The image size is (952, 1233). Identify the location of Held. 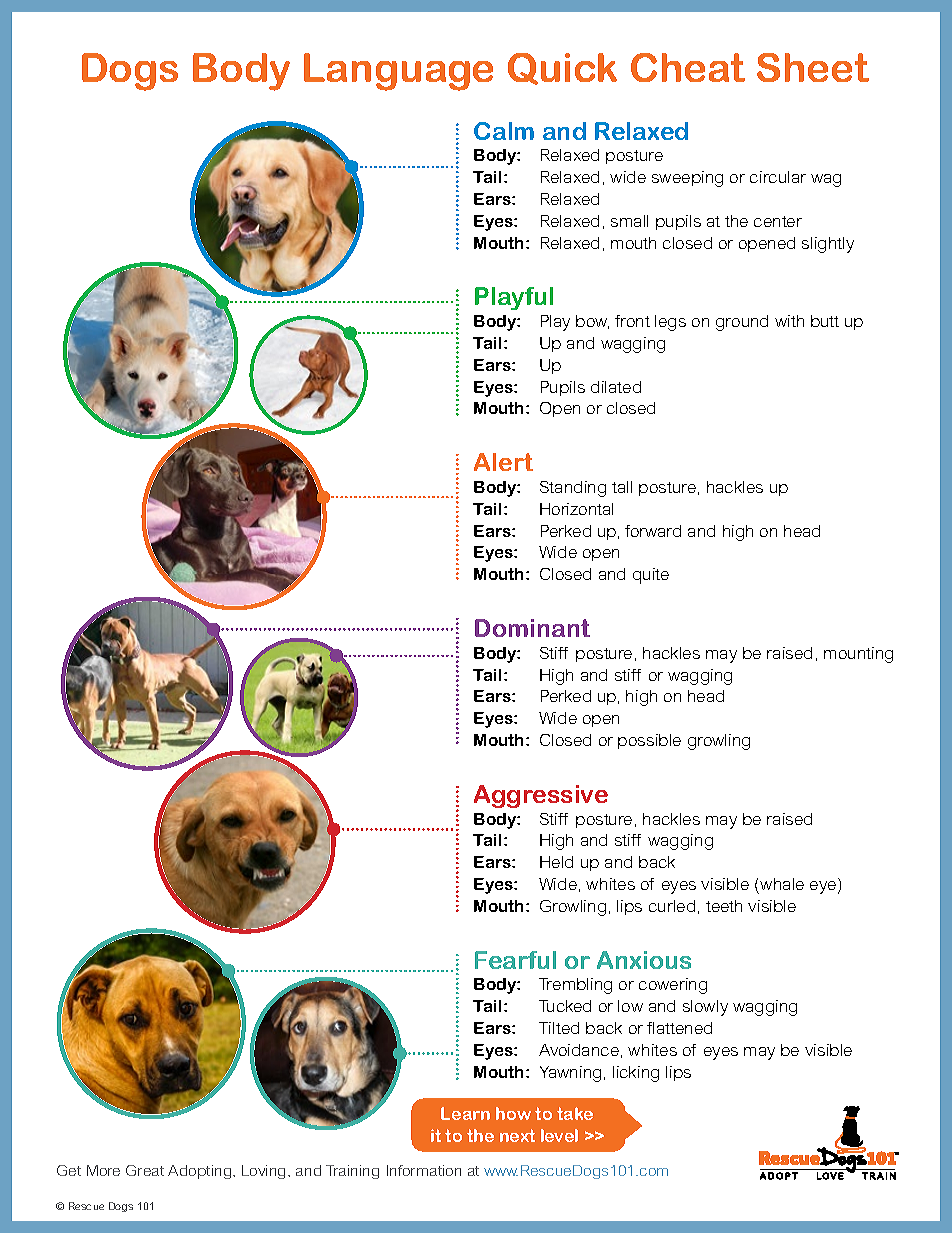
(556, 862).
